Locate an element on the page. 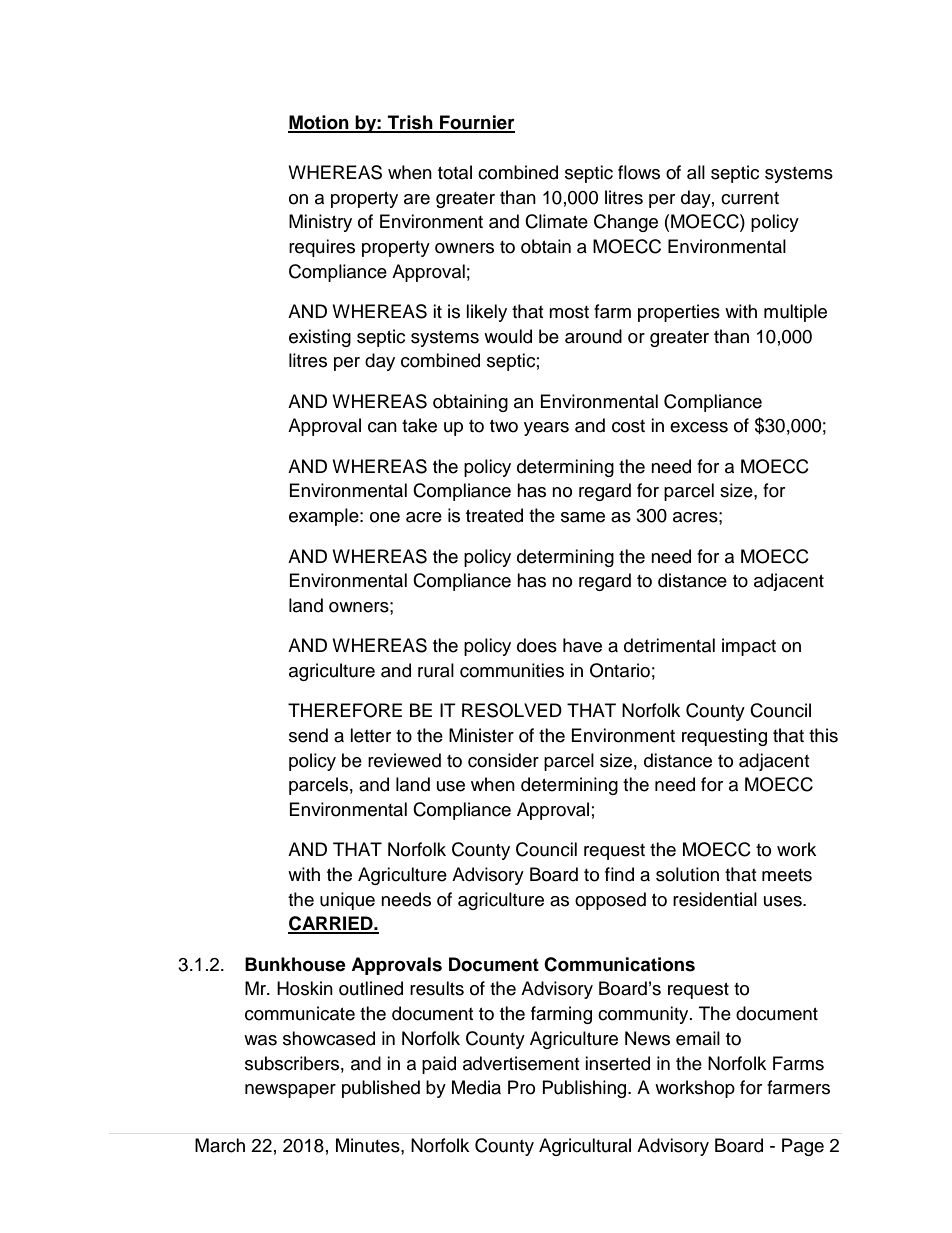  Motion is located at coordinates (319, 123).
